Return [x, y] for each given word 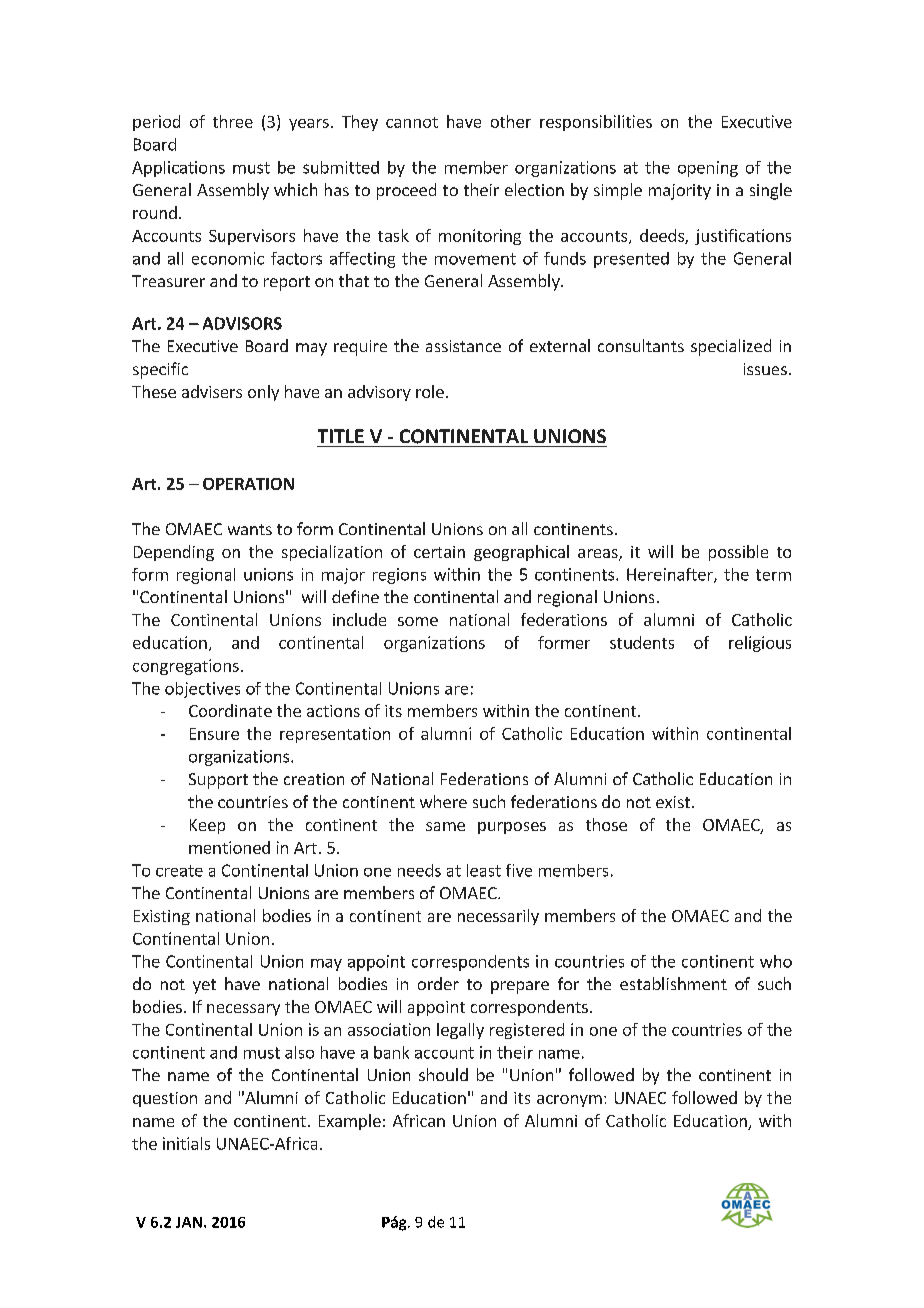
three [233, 121]
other [511, 121]
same [445, 826]
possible [738, 553]
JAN [189, 1222]
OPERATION [248, 484]
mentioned [229, 847]
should [443, 1074]
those [606, 824]
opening [708, 169]
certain [439, 552]
